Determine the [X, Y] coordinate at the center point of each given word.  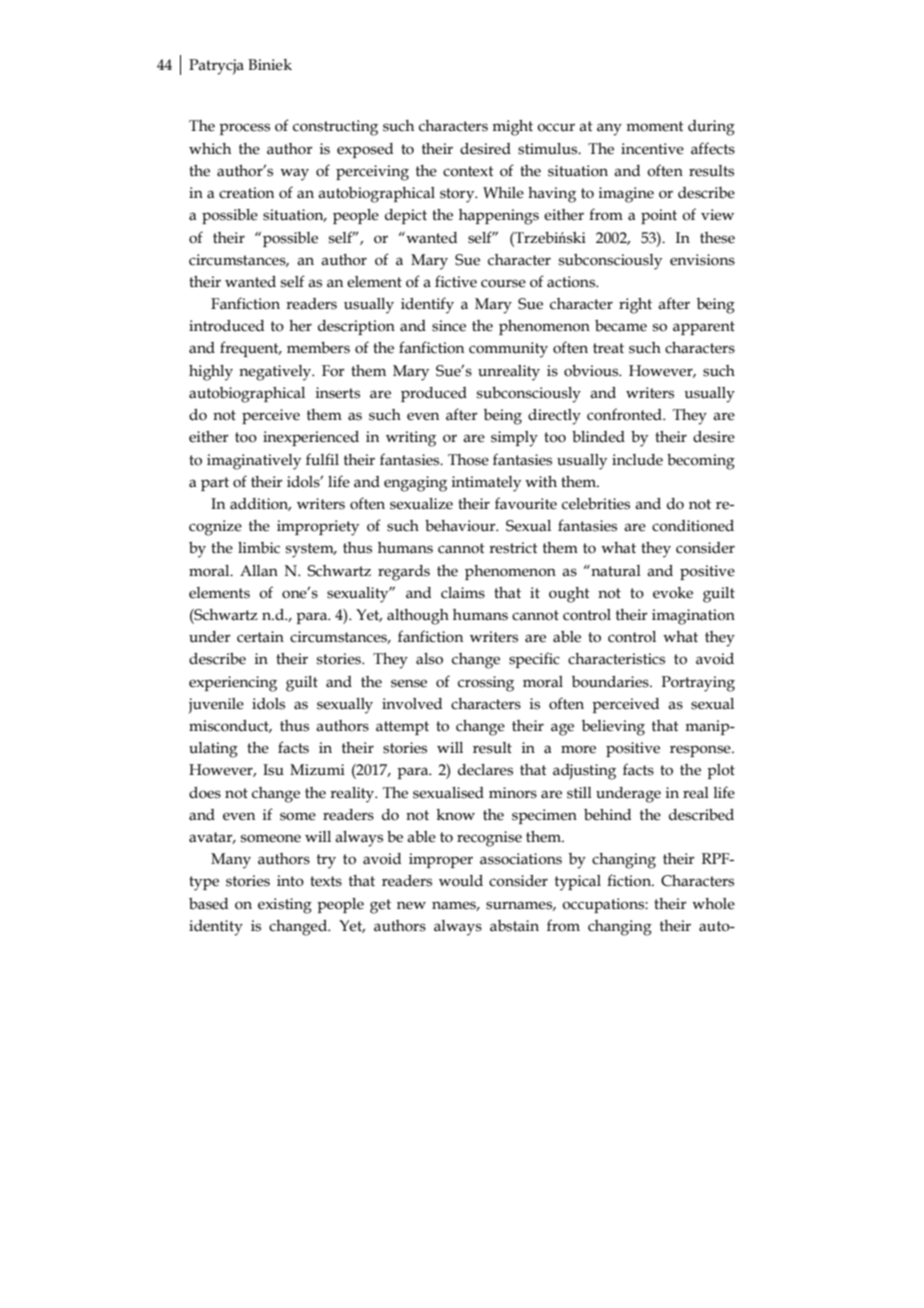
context [468, 171]
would [461, 881]
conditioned [693, 526]
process [244, 129]
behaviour [461, 526]
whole [713, 904]
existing [285, 906]
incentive [652, 149]
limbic [259, 548]
